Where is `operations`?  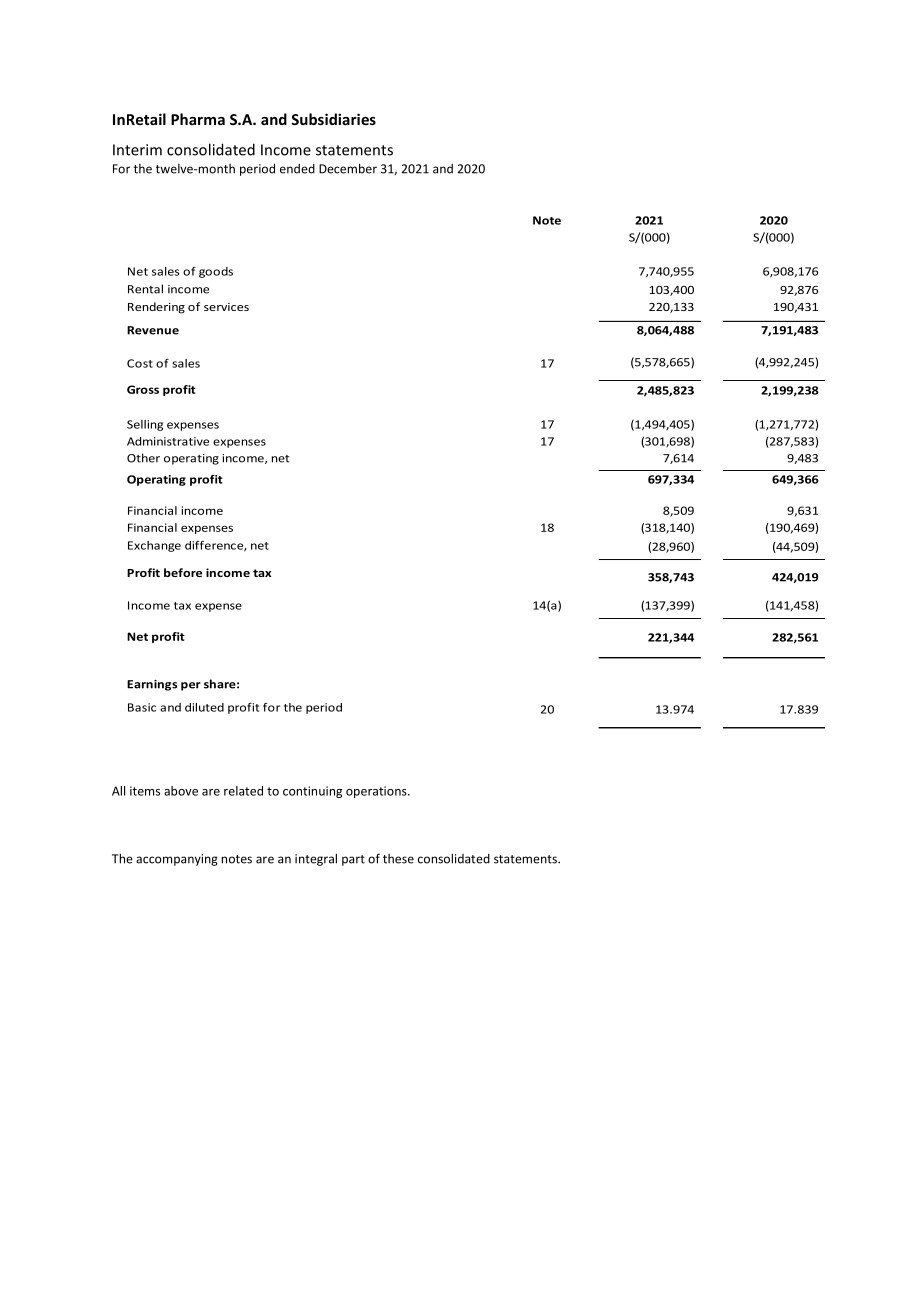
operations is located at coordinates (377, 792).
